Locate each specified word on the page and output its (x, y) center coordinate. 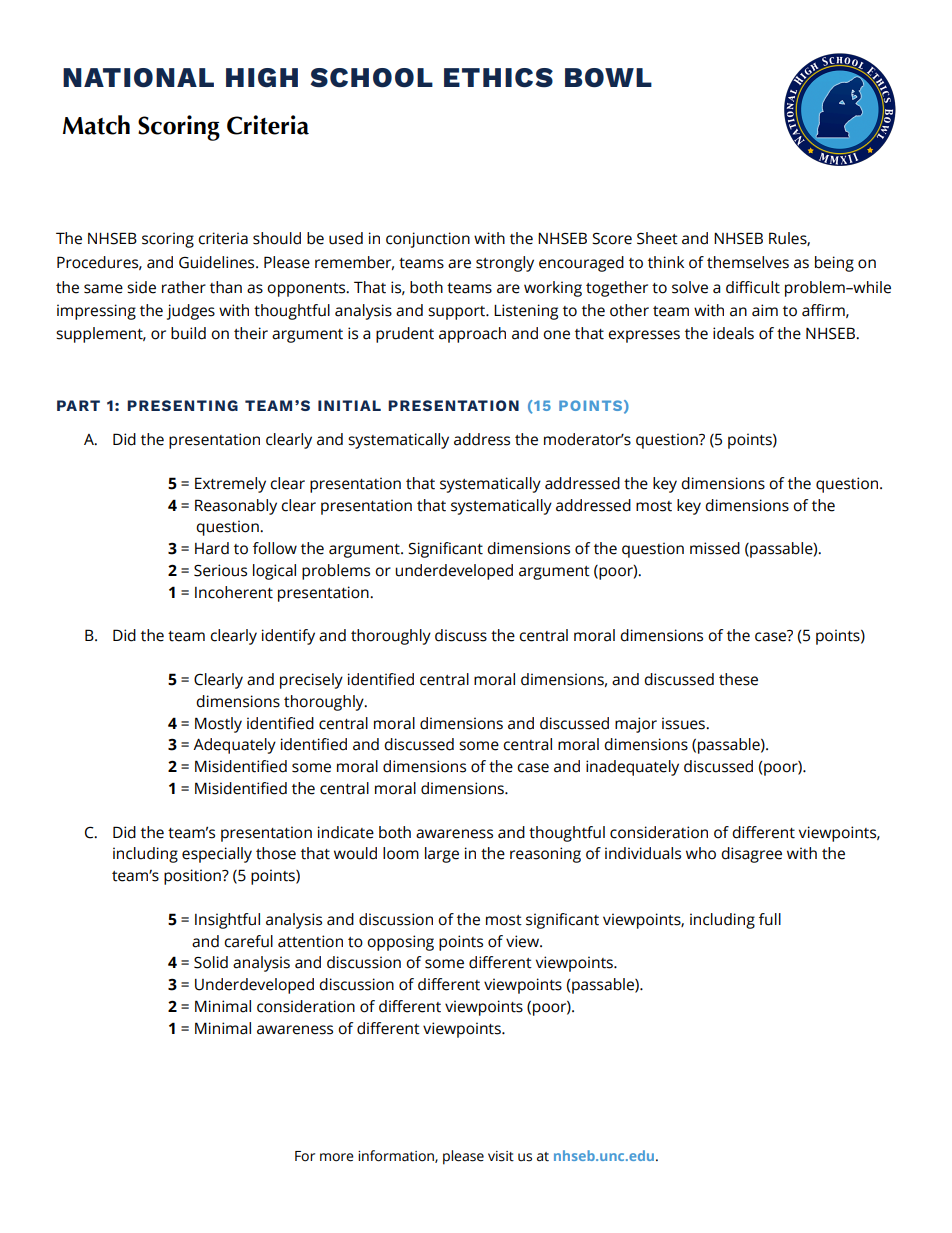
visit (501, 1156)
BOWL (608, 78)
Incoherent (234, 592)
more (337, 1157)
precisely (311, 681)
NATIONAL (138, 78)
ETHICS (498, 78)
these (738, 679)
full (770, 919)
